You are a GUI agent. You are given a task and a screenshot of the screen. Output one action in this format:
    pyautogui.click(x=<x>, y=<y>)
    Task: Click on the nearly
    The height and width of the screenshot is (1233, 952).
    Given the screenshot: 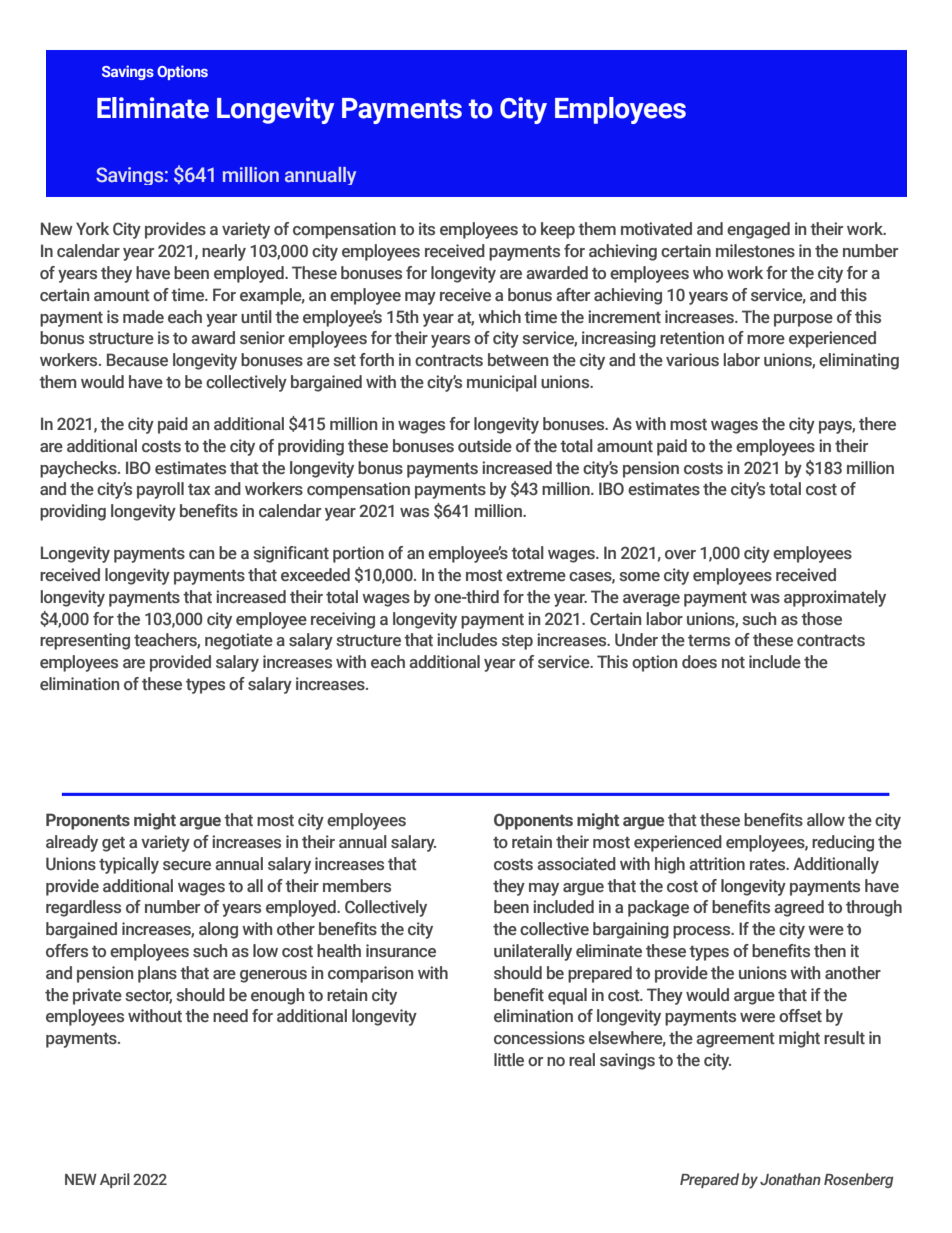 What is the action you would take?
    pyautogui.click(x=224, y=252)
